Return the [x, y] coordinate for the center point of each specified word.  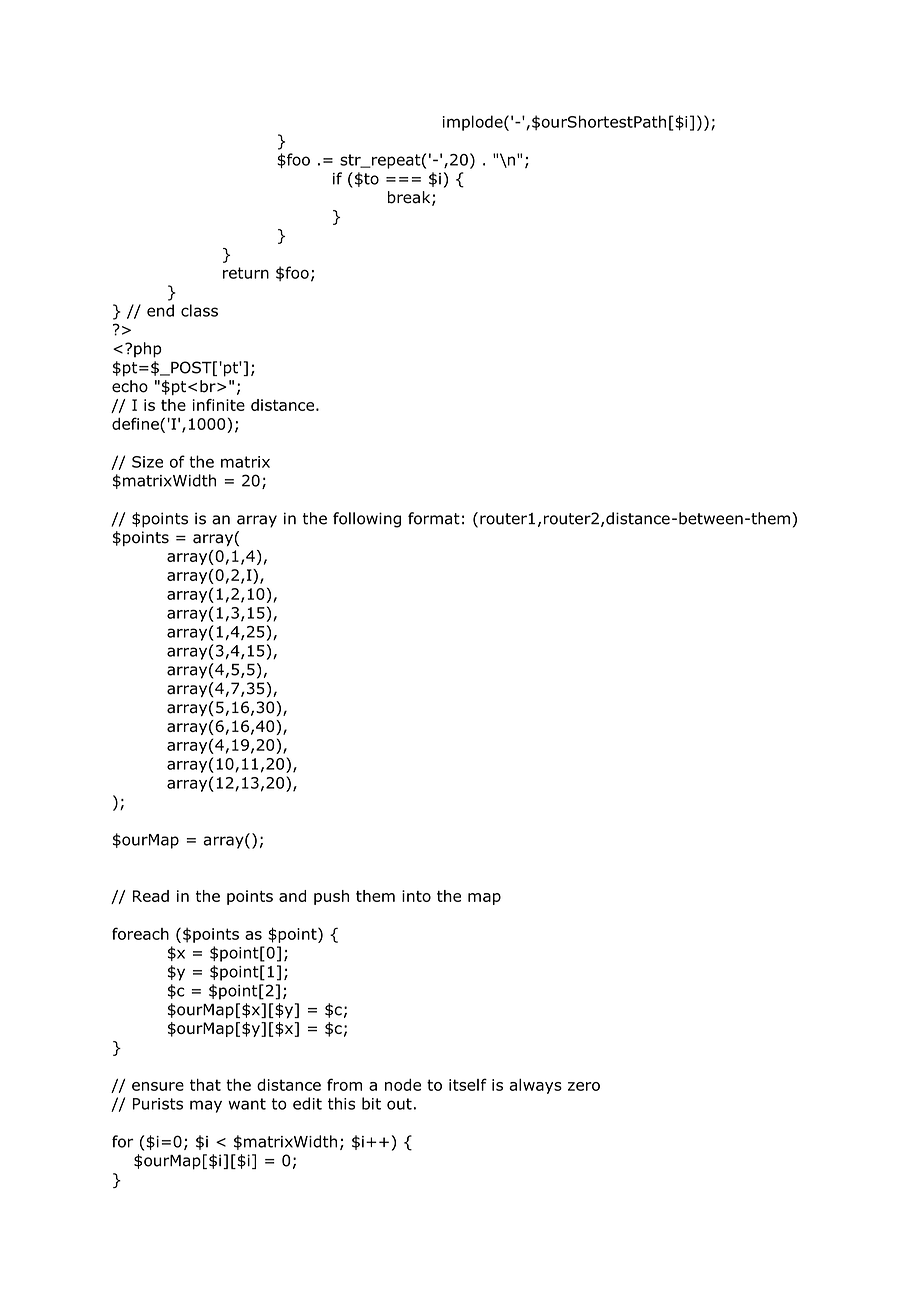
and [292, 896]
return [246, 273]
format [434, 518]
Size [147, 462]
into [416, 896]
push [331, 897]
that [205, 1085]
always [535, 1086]
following [367, 520]
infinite [219, 405]
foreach [140, 933]
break [410, 198]
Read [151, 896]
